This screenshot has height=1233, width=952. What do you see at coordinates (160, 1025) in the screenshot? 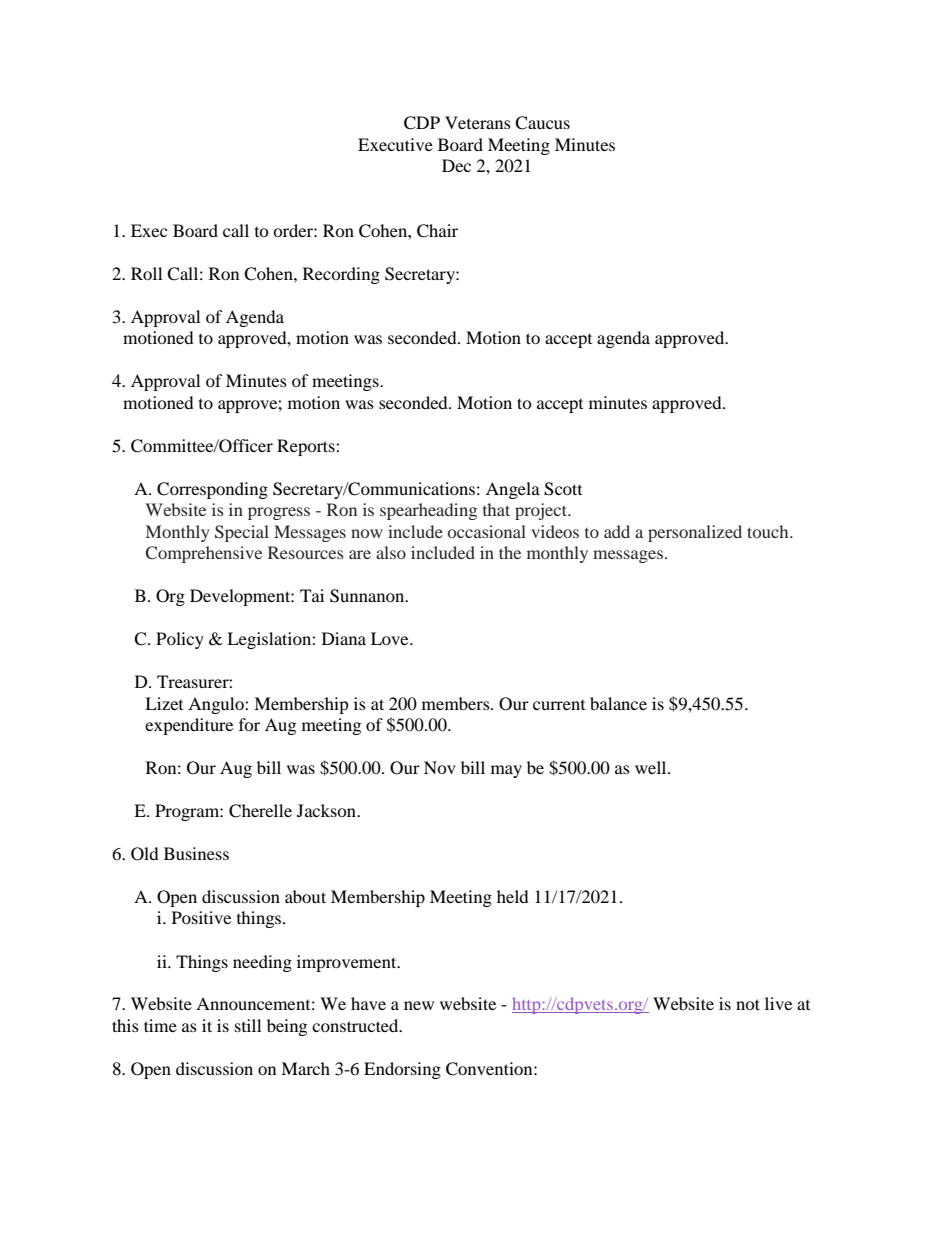
I see `time` at bounding box center [160, 1025].
